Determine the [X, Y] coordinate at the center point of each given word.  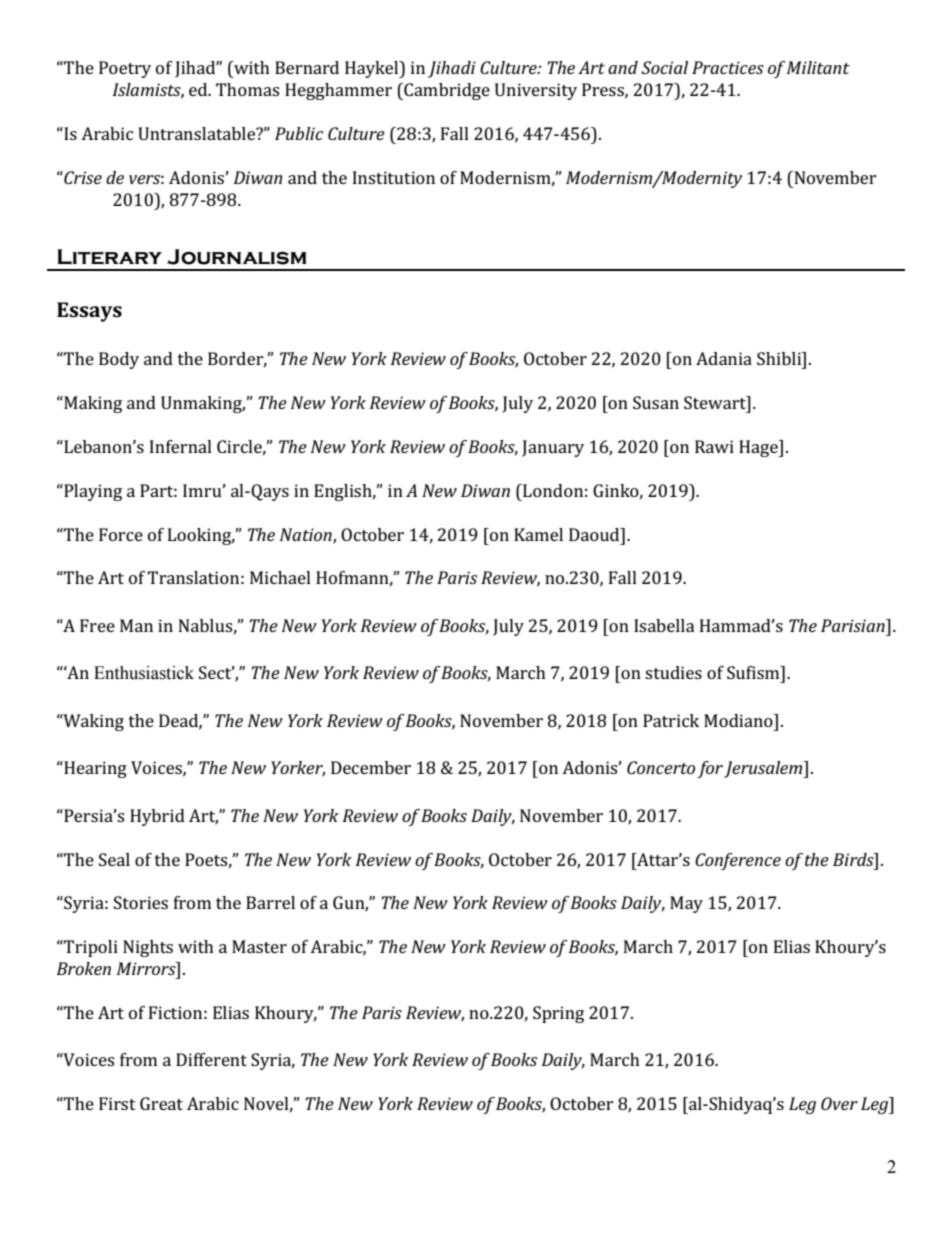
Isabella [664, 625]
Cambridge [446, 91]
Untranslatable [198, 133]
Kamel [538, 534]
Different [211, 1059]
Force [121, 534]
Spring [558, 1014]
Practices [728, 67]
